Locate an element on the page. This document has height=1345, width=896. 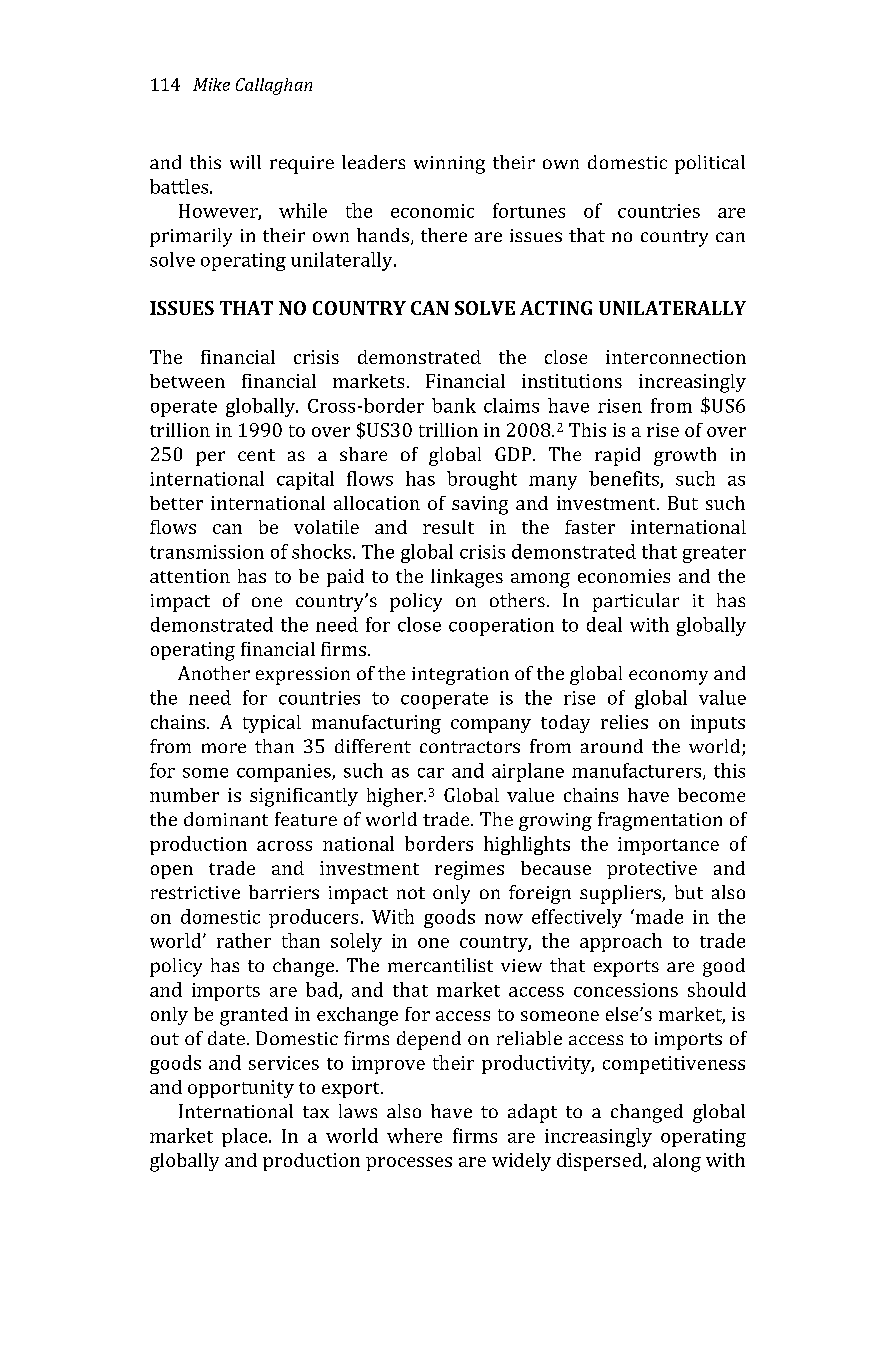
dominant is located at coordinates (226, 819).
